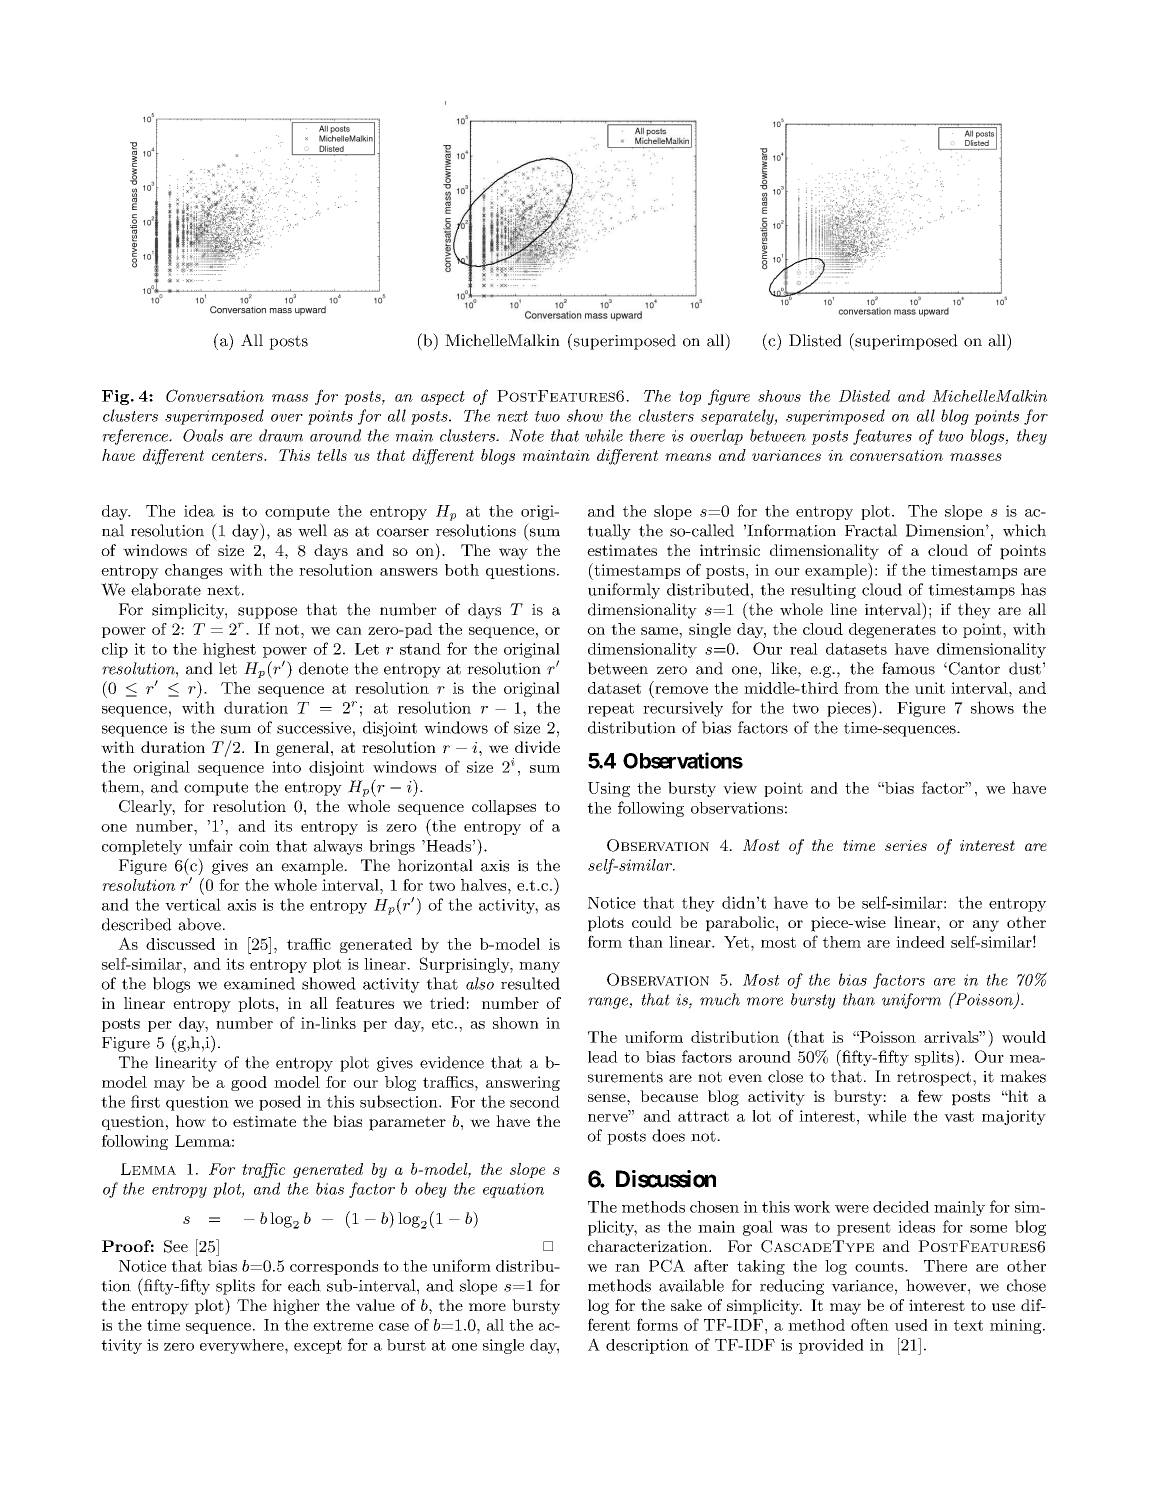 This document has width=1152, height=1491. What do you see at coordinates (249, 1083) in the document?
I see `good` at bounding box center [249, 1083].
